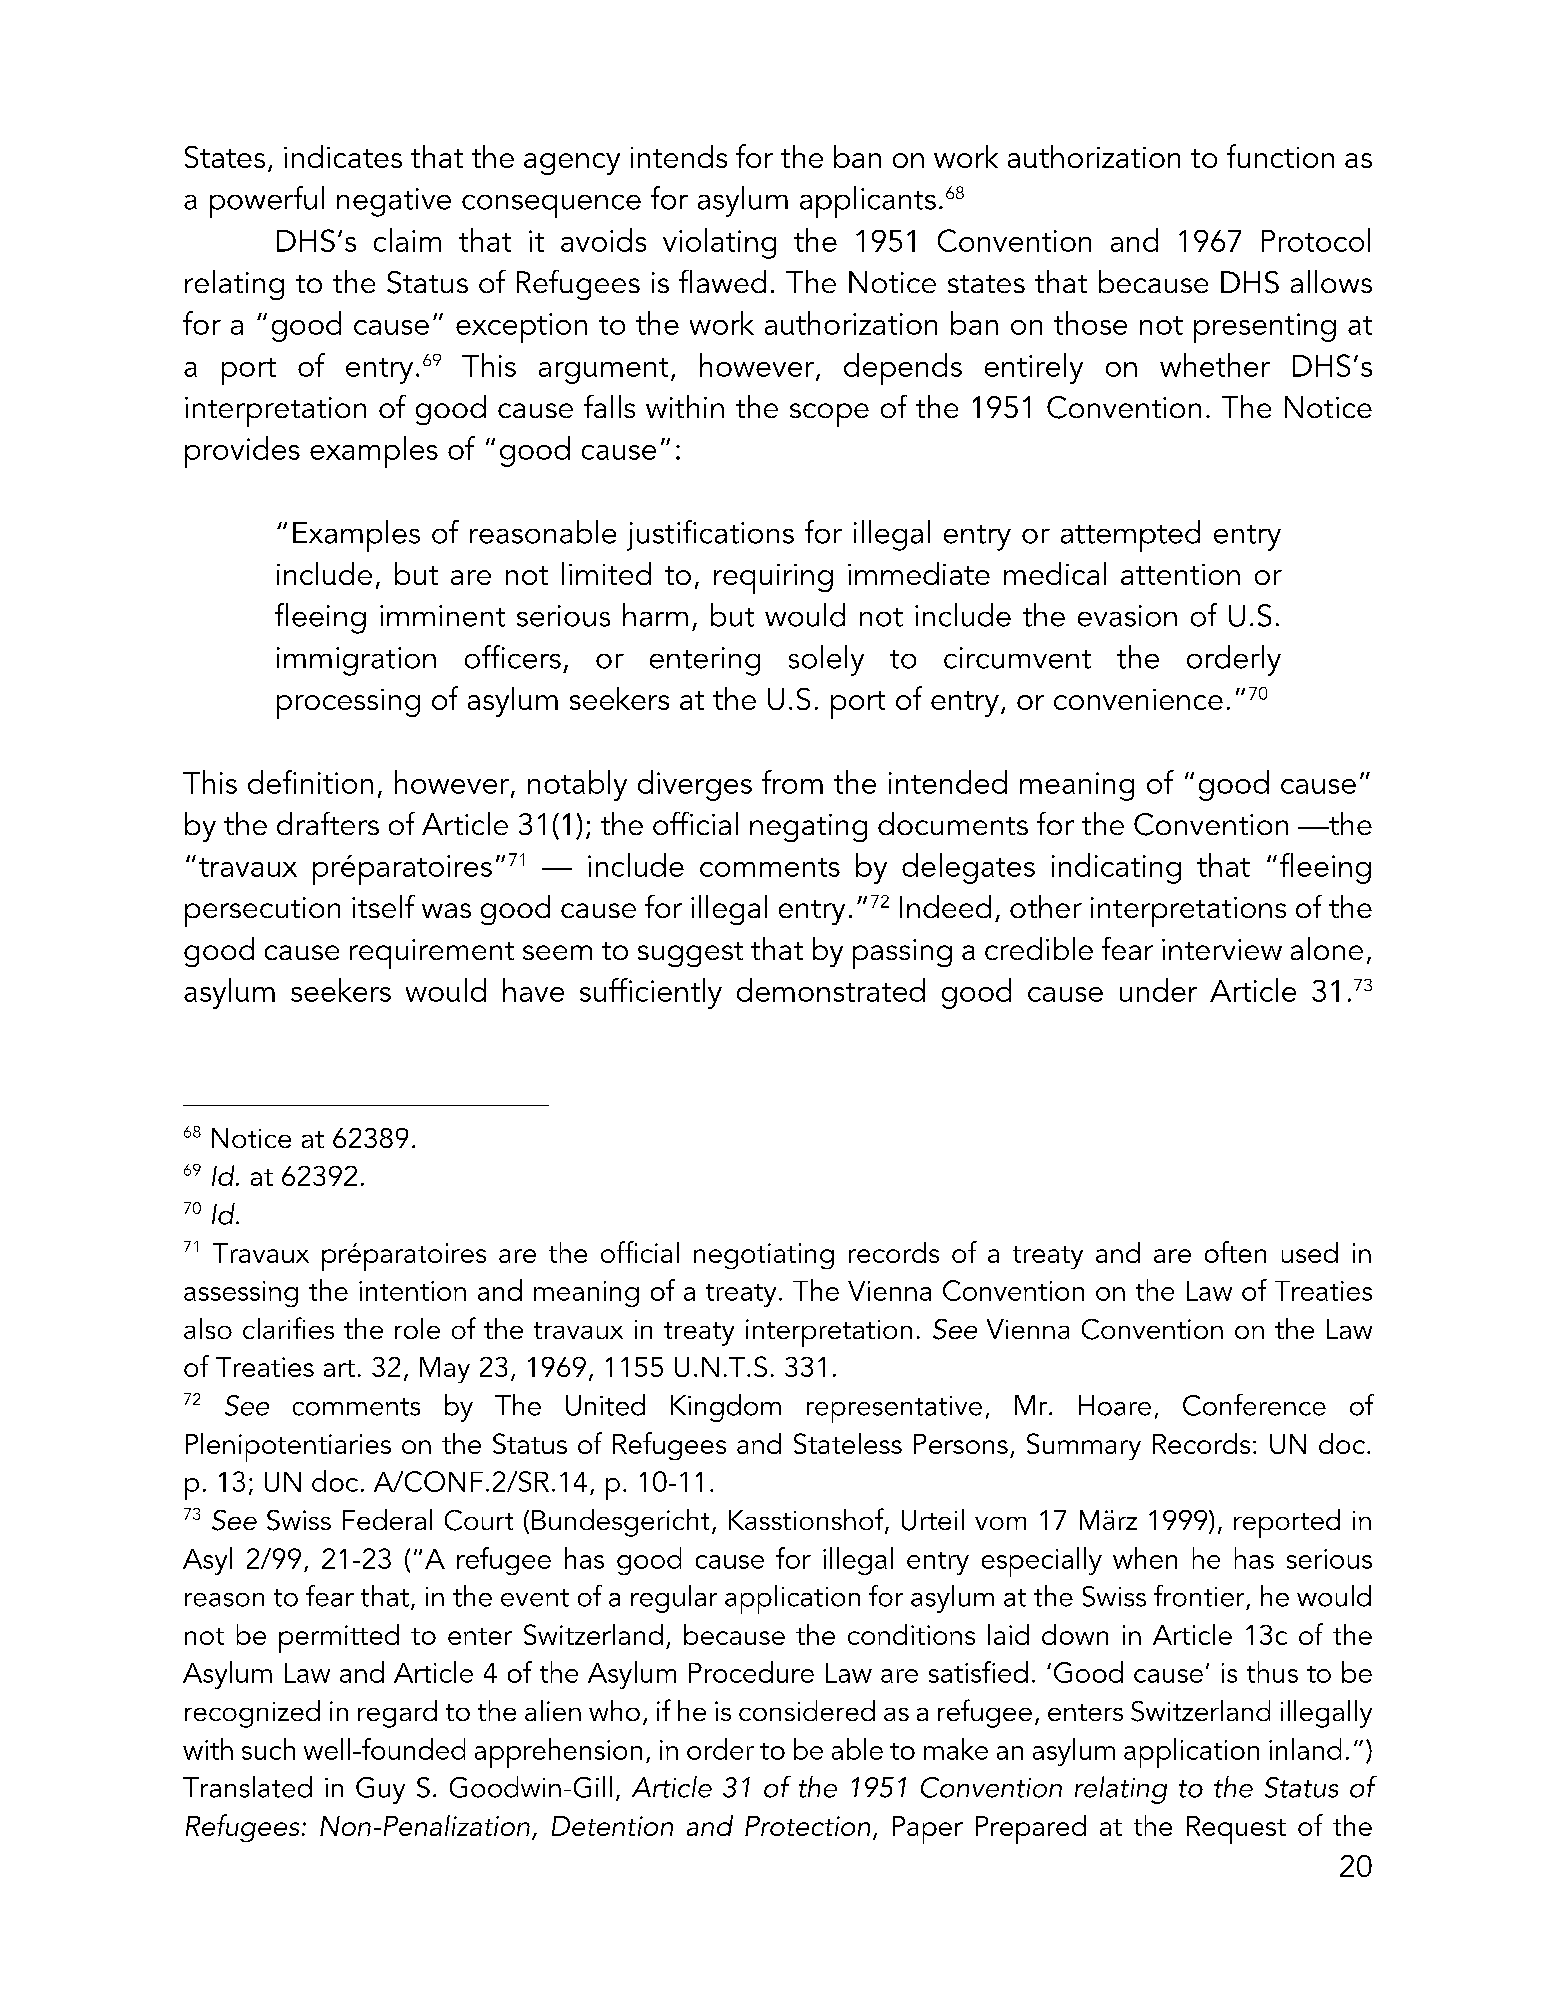 Image resolution: width=1556 pixels, height=2014 pixels. I want to click on intention, so click(412, 1291).
